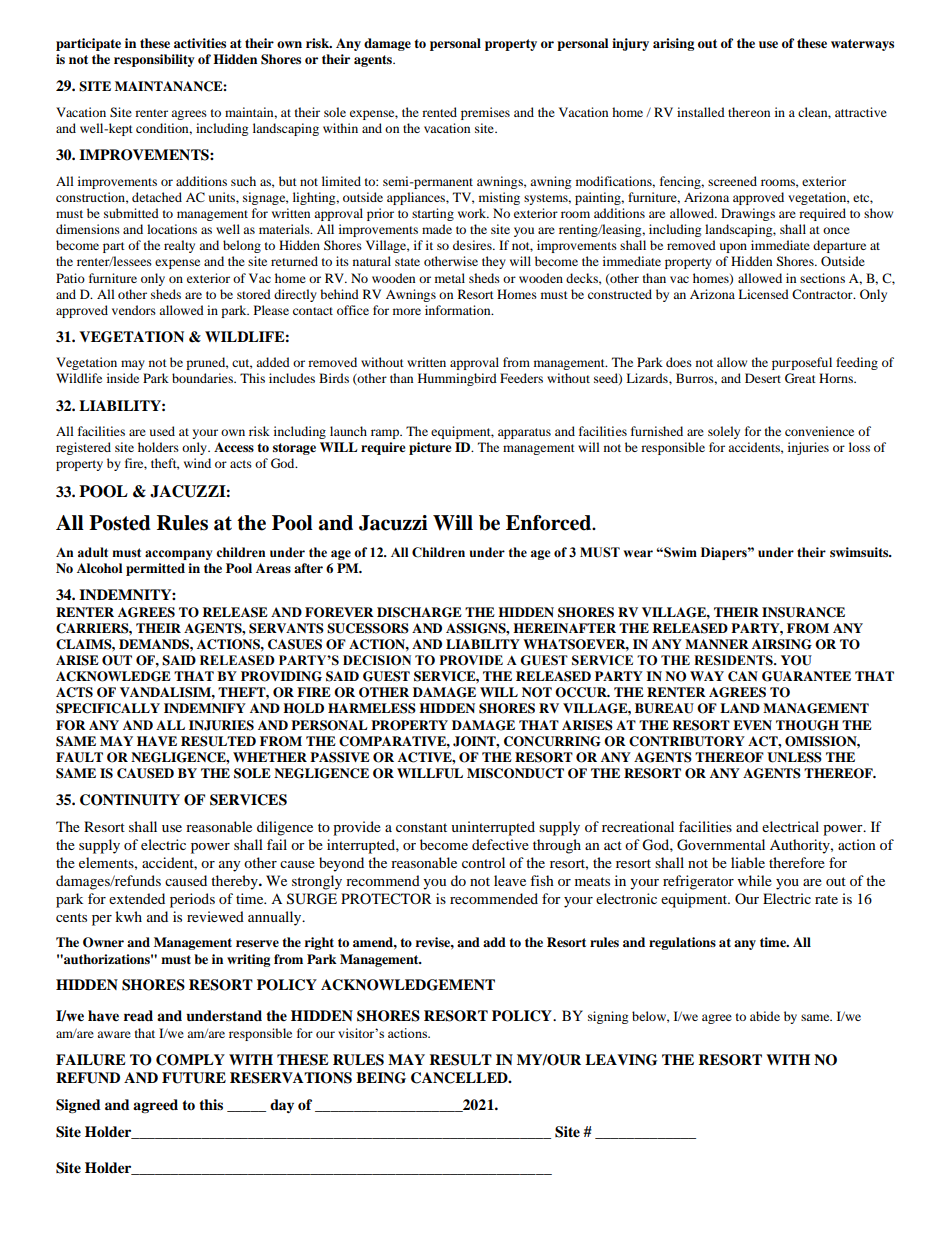 Image resolution: width=952 pixels, height=1233 pixels. What do you see at coordinates (749, 112) in the page?
I see `thereon` at bounding box center [749, 112].
